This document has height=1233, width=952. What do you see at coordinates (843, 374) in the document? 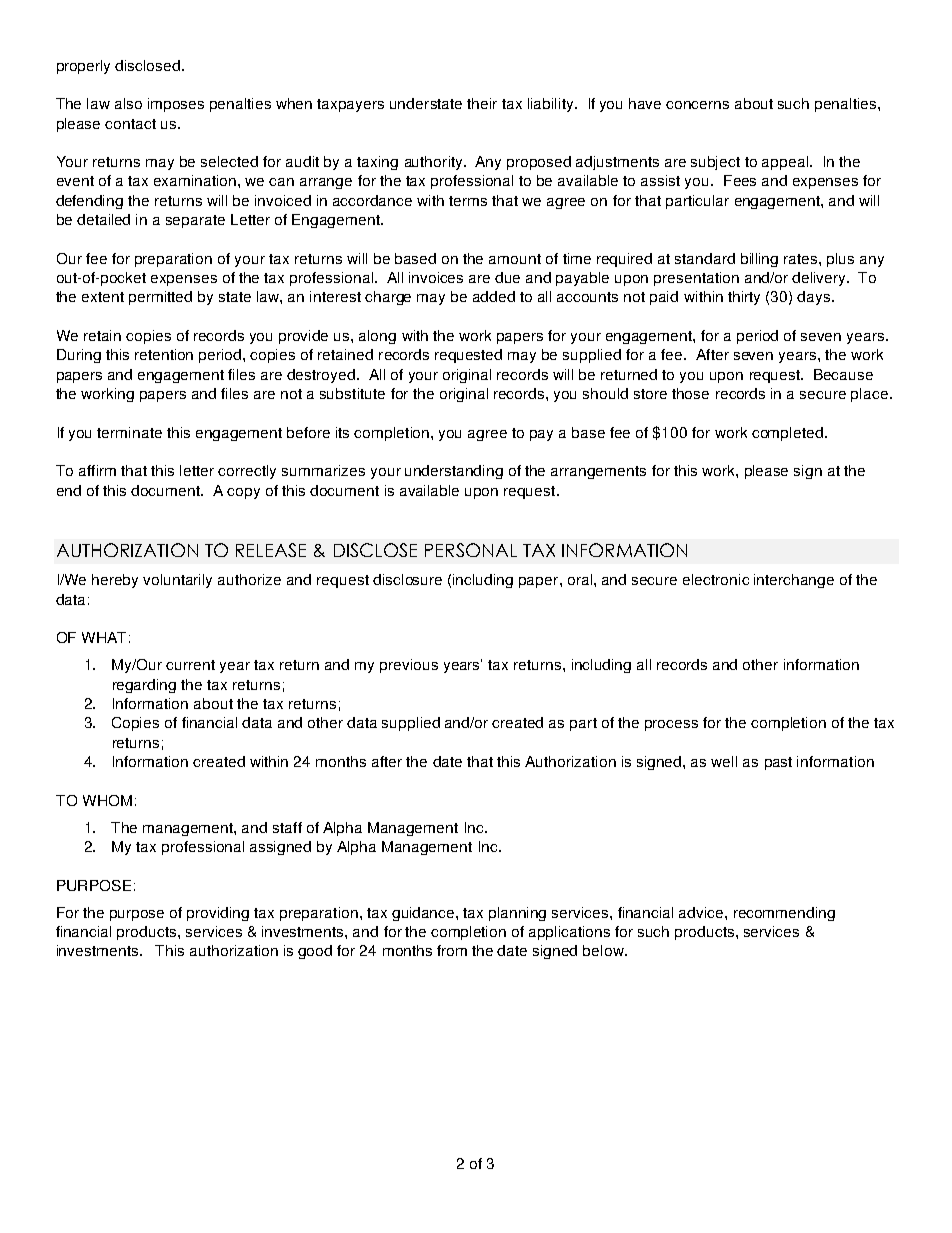
I see `Because` at bounding box center [843, 374].
